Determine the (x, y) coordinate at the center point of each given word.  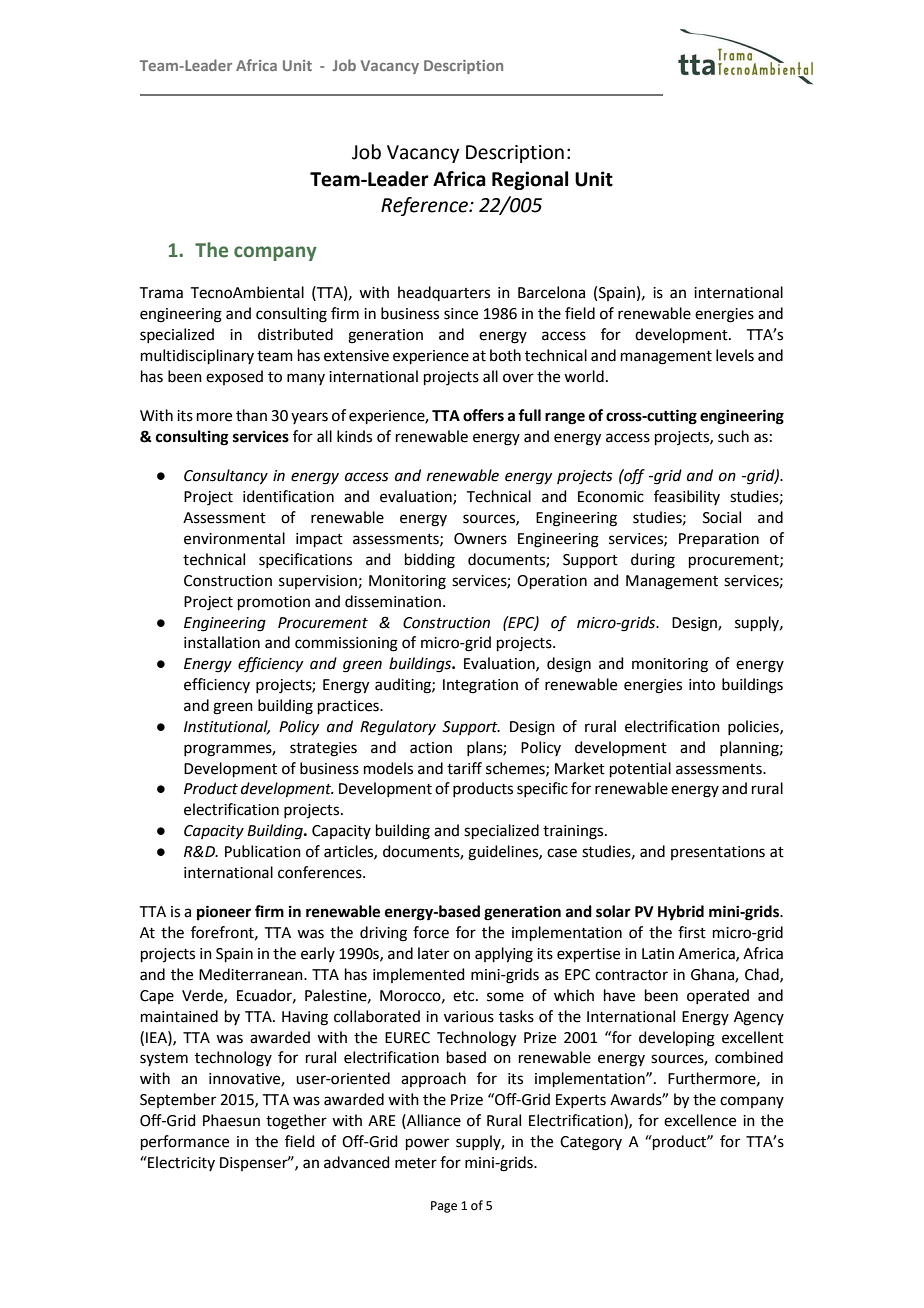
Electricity (180, 1163)
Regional (530, 180)
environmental (234, 538)
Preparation (719, 540)
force (431, 932)
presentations (718, 853)
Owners (480, 539)
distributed (295, 334)
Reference (425, 206)
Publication (263, 851)
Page (444, 1207)
